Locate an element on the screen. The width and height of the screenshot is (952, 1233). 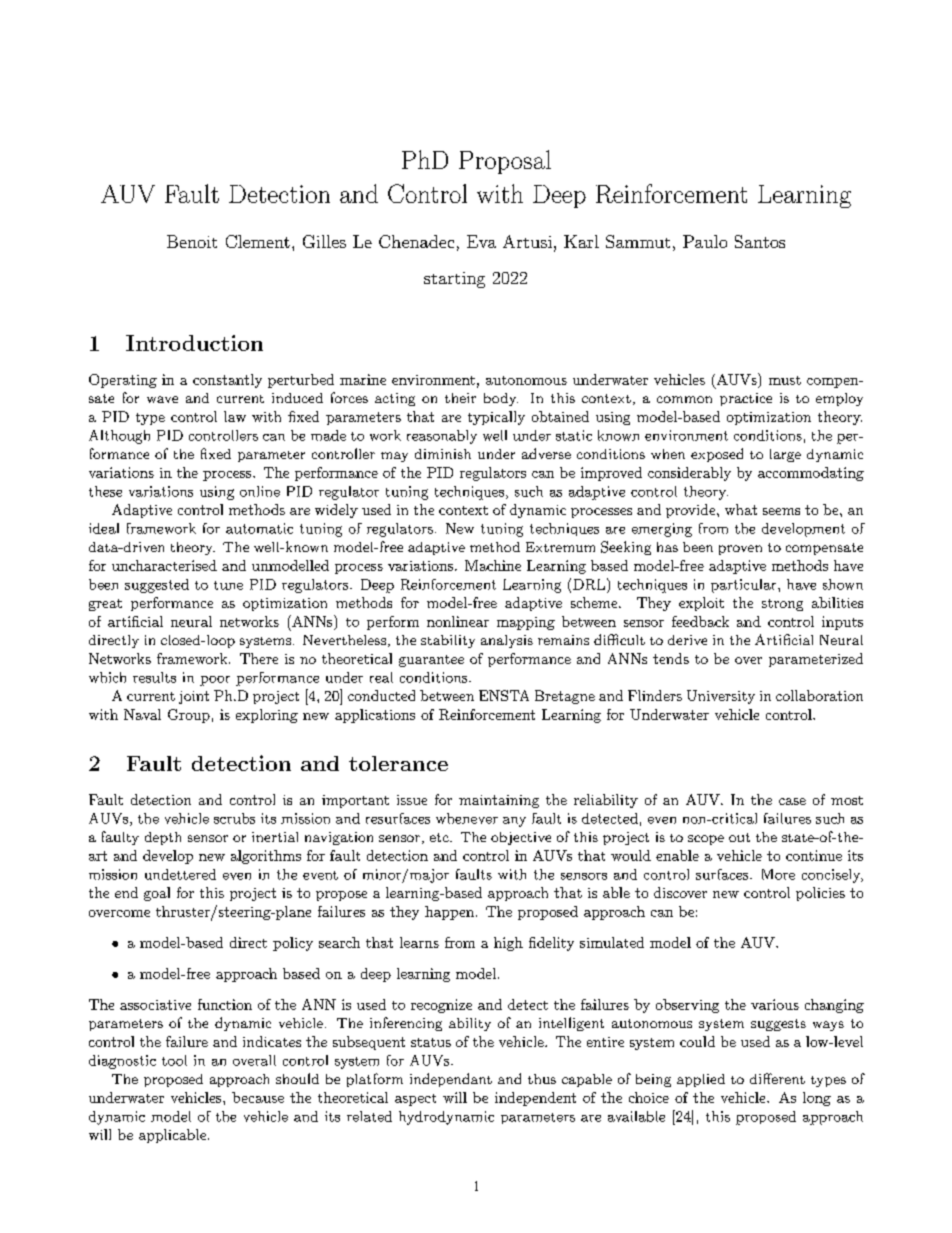
different is located at coordinates (777, 1078).
